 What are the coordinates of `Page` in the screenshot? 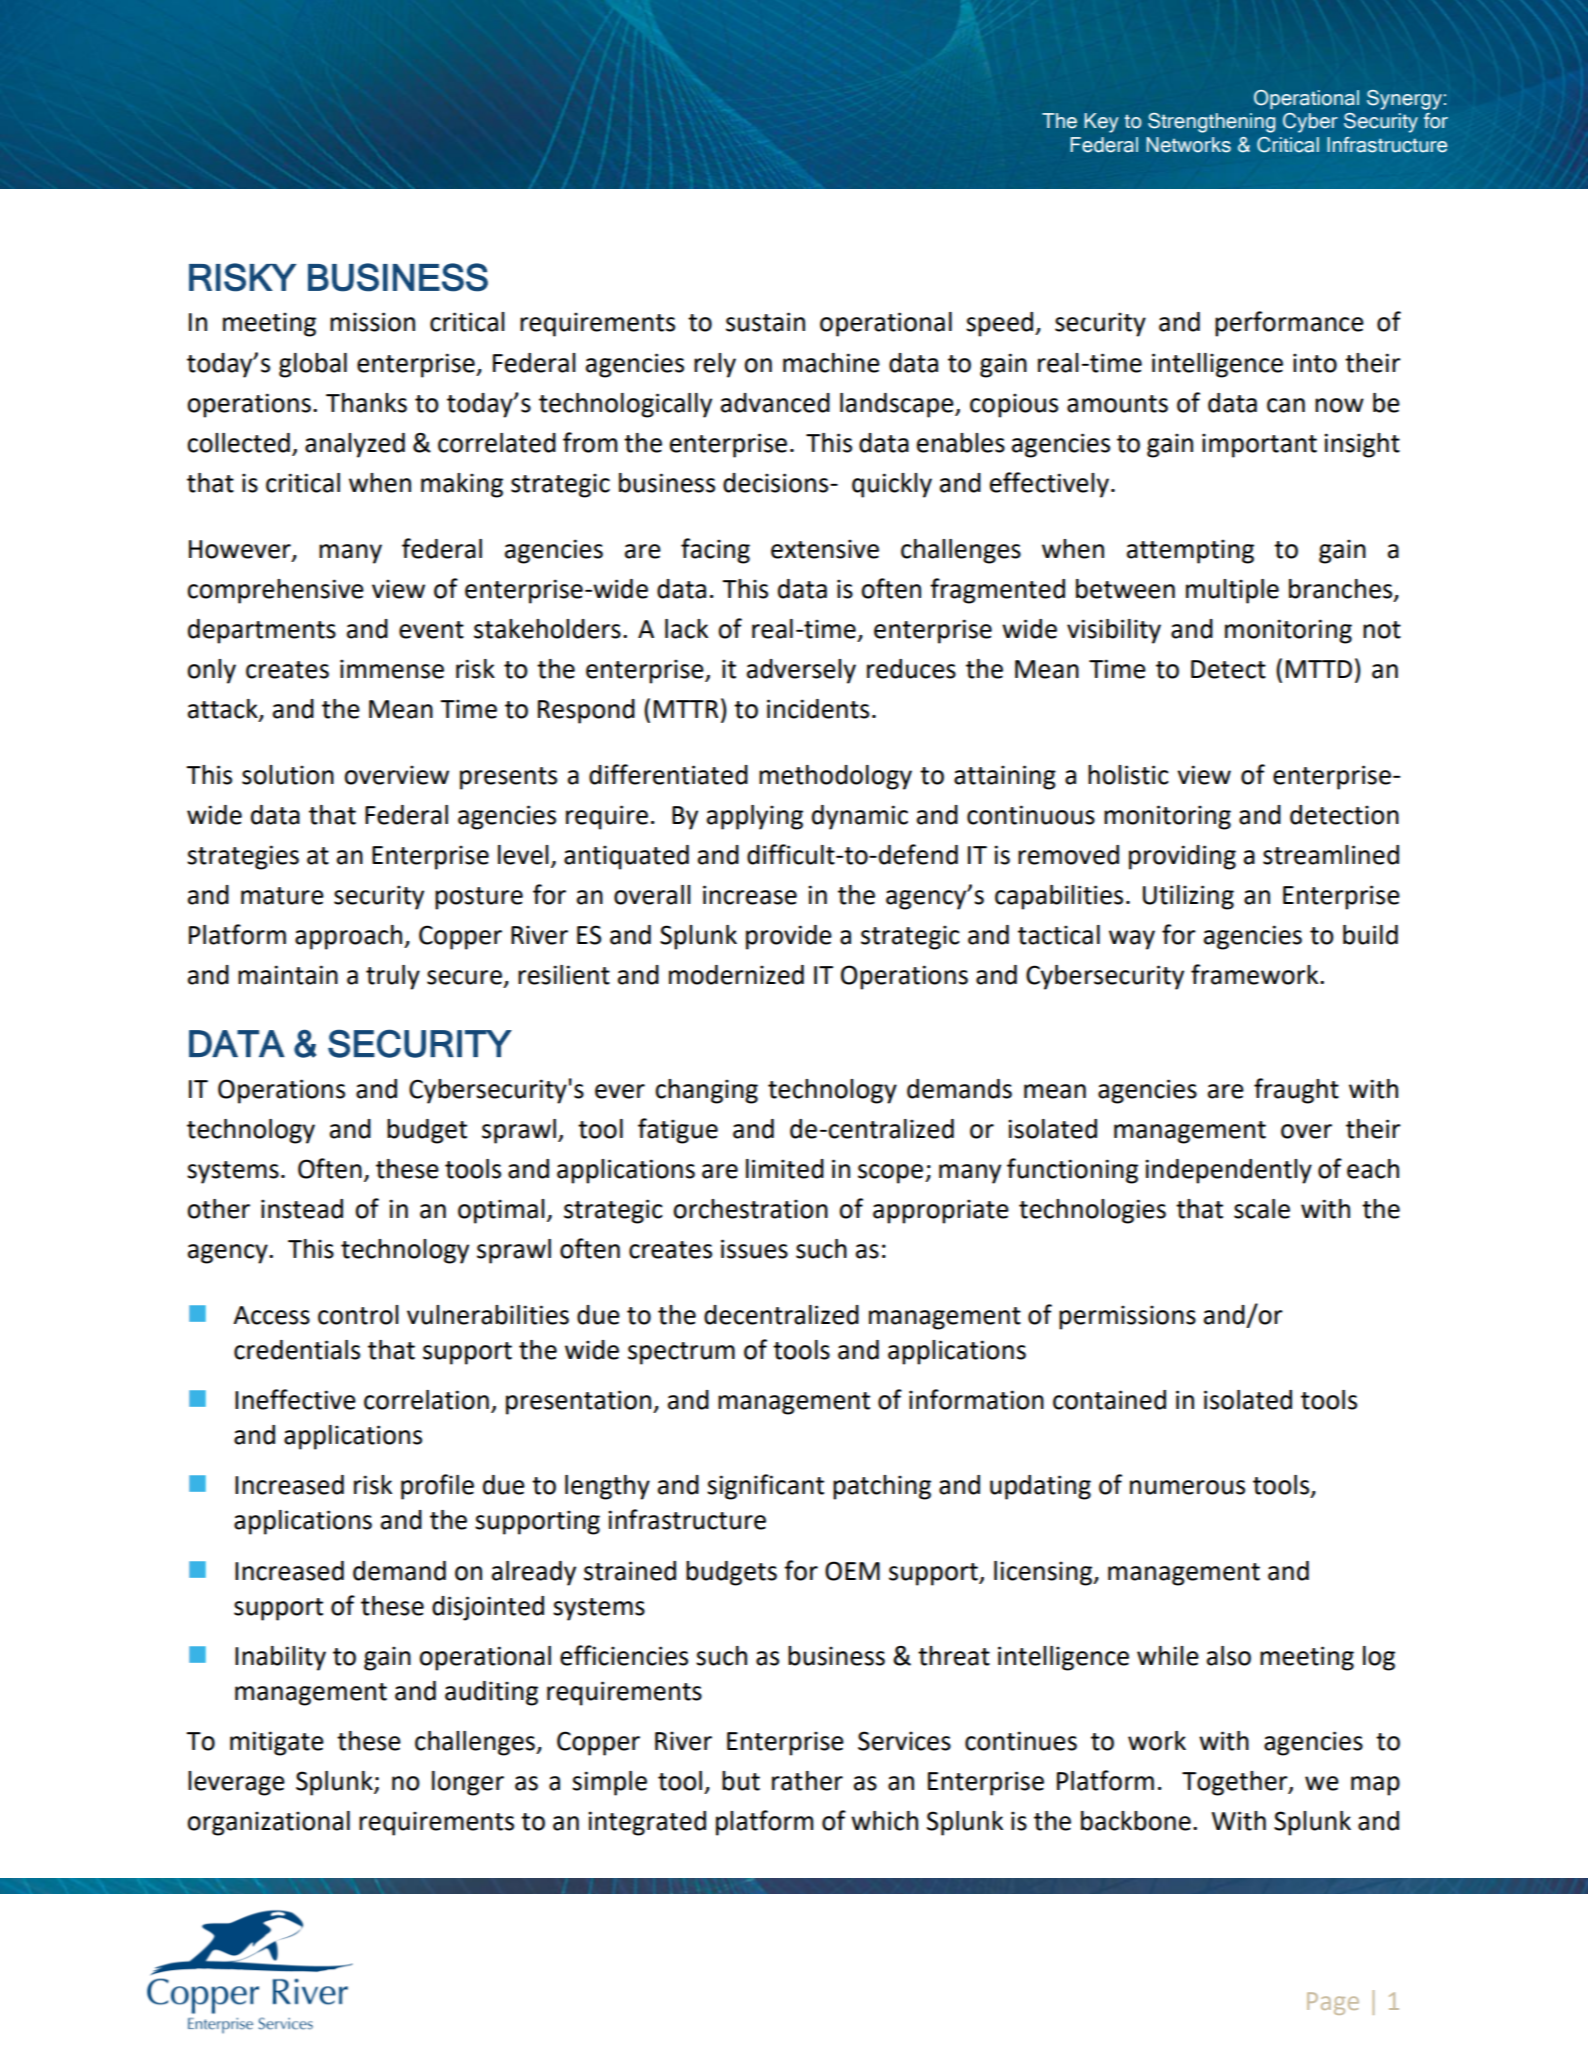 It's located at (1333, 2003).
